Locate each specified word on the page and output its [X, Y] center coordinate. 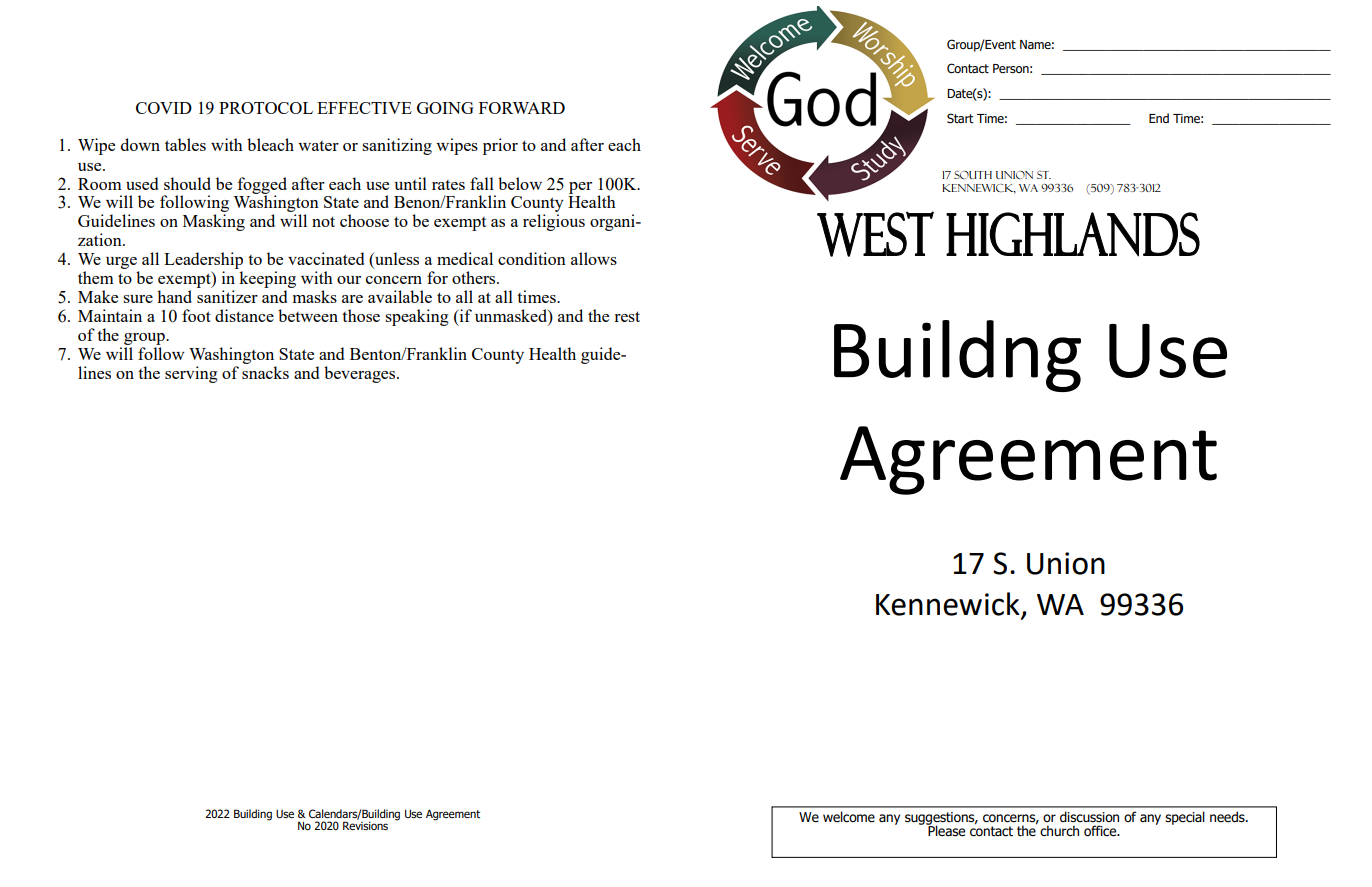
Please [945, 830]
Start [960, 118]
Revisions [365, 824]
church [1059, 831]
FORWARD [522, 108]
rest [627, 316]
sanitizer [227, 296]
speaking [417, 317]
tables [185, 144]
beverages [361, 374]
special [1185, 818]
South [973, 175]
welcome [849, 817]
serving [191, 374]
